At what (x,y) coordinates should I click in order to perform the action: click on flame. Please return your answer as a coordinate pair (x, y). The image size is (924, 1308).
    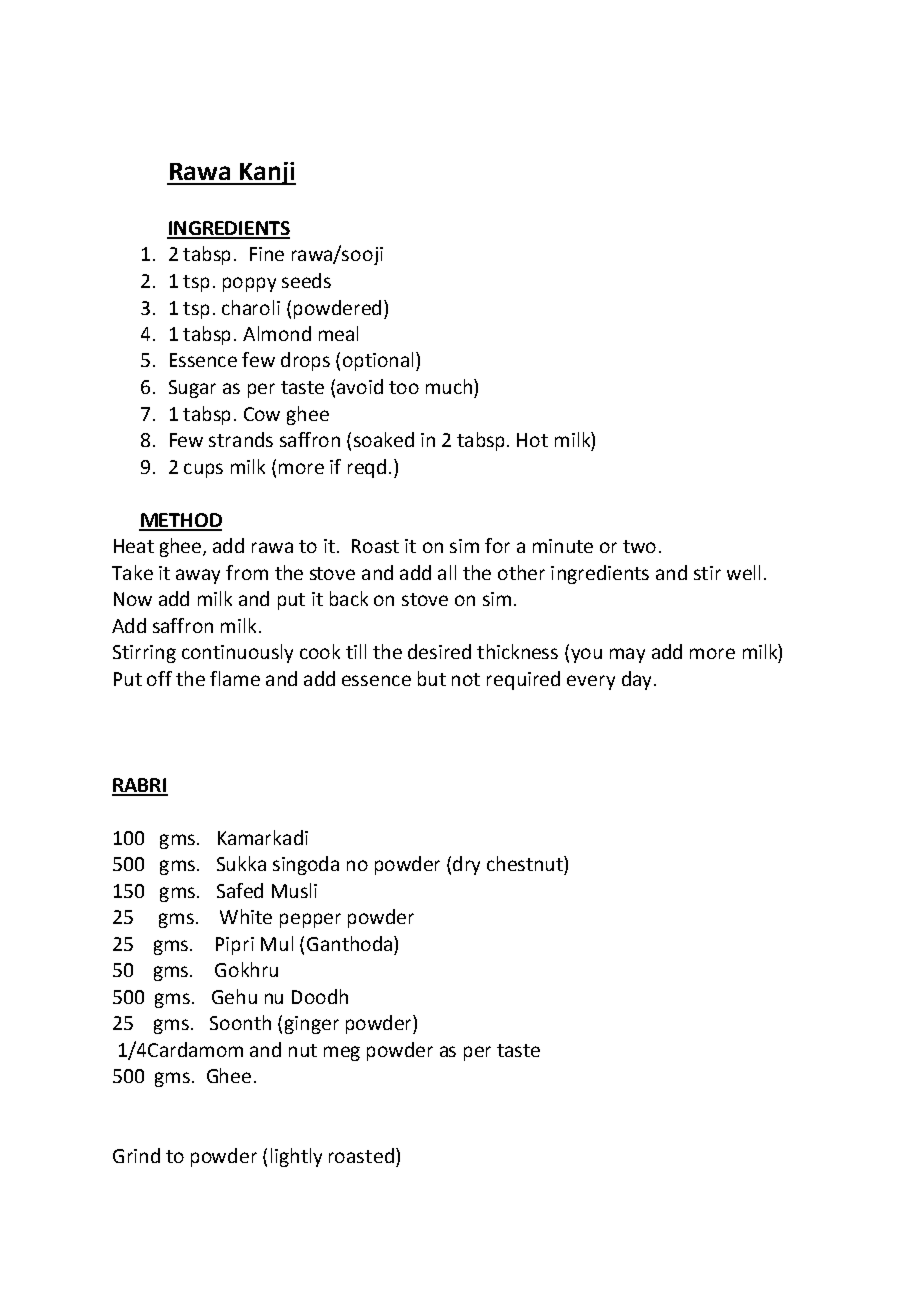
    Looking at the image, I should click on (235, 678).
